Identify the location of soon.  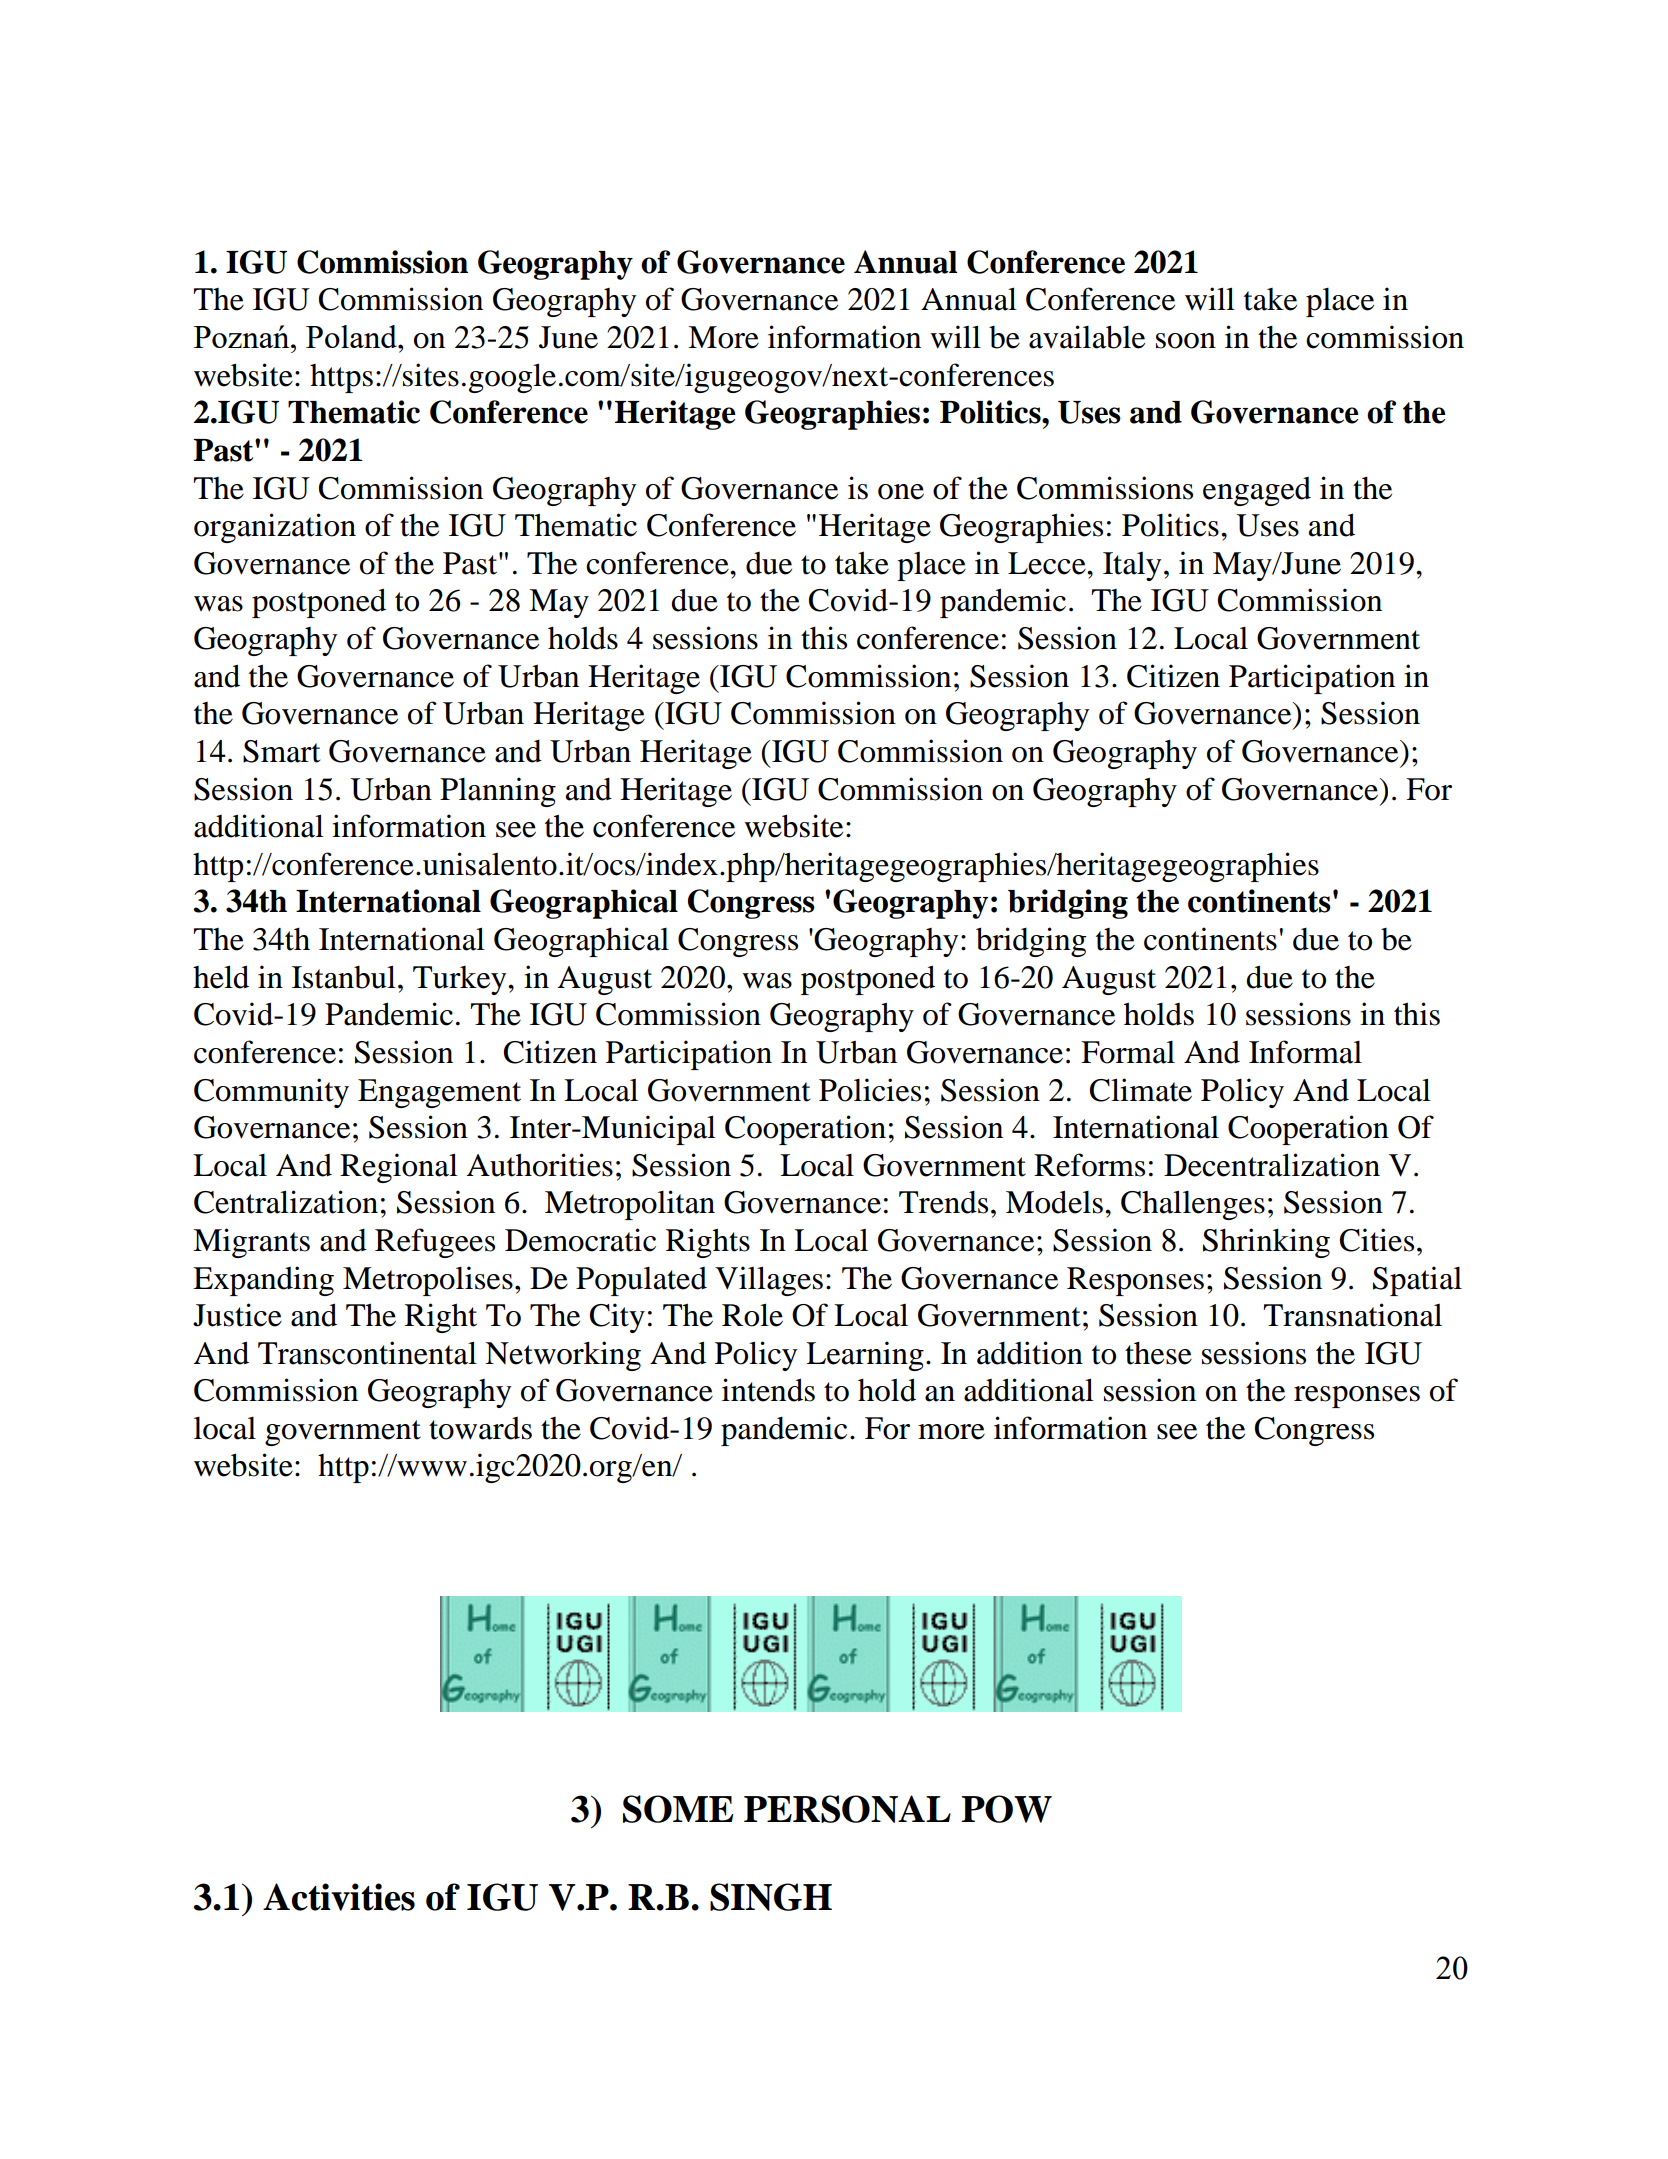
(1186, 341).
